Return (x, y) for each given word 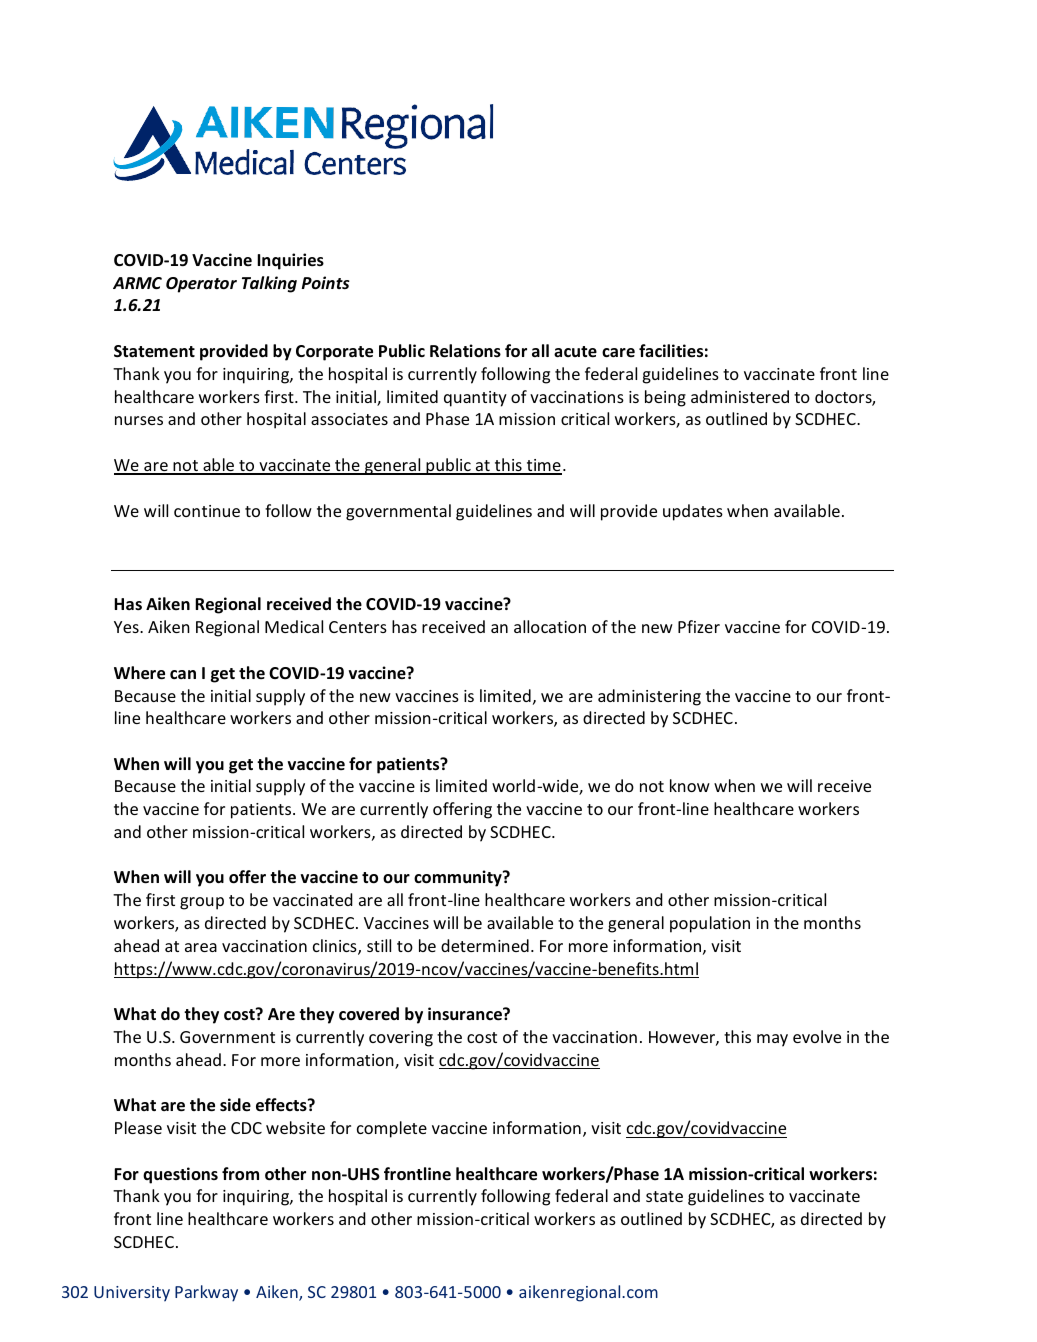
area (201, 947)
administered (740, 396)
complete (392, 1129)
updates (693, 512)
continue (207, 511)
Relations (465, 351)
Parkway (206, 1293)
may (772, 1040)
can (183, 674)
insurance (466, 1014)
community (459, 878)
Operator (201, 285)
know (690, 785)
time (543, 466)
